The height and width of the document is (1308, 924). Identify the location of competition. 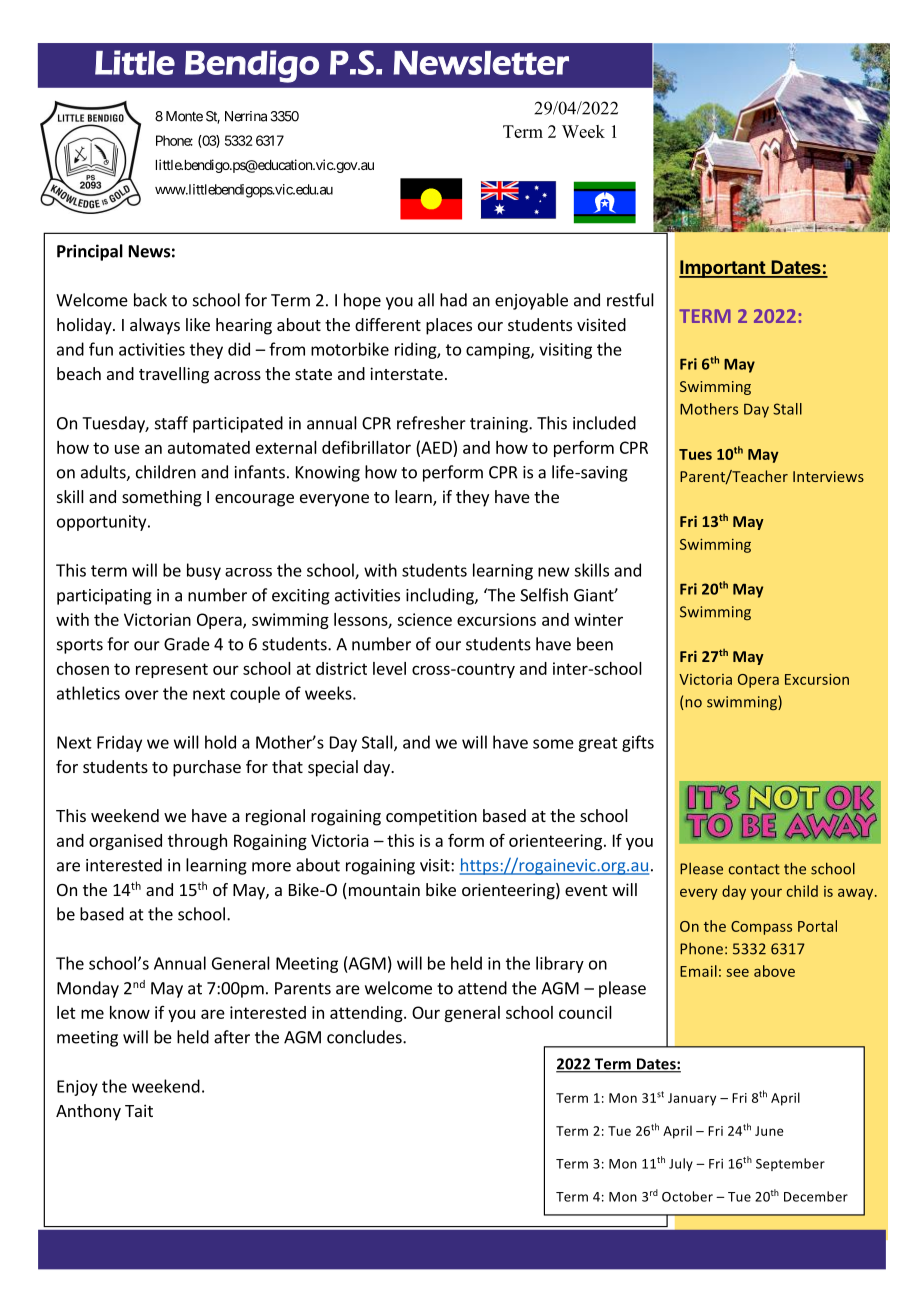
(431, 817).
